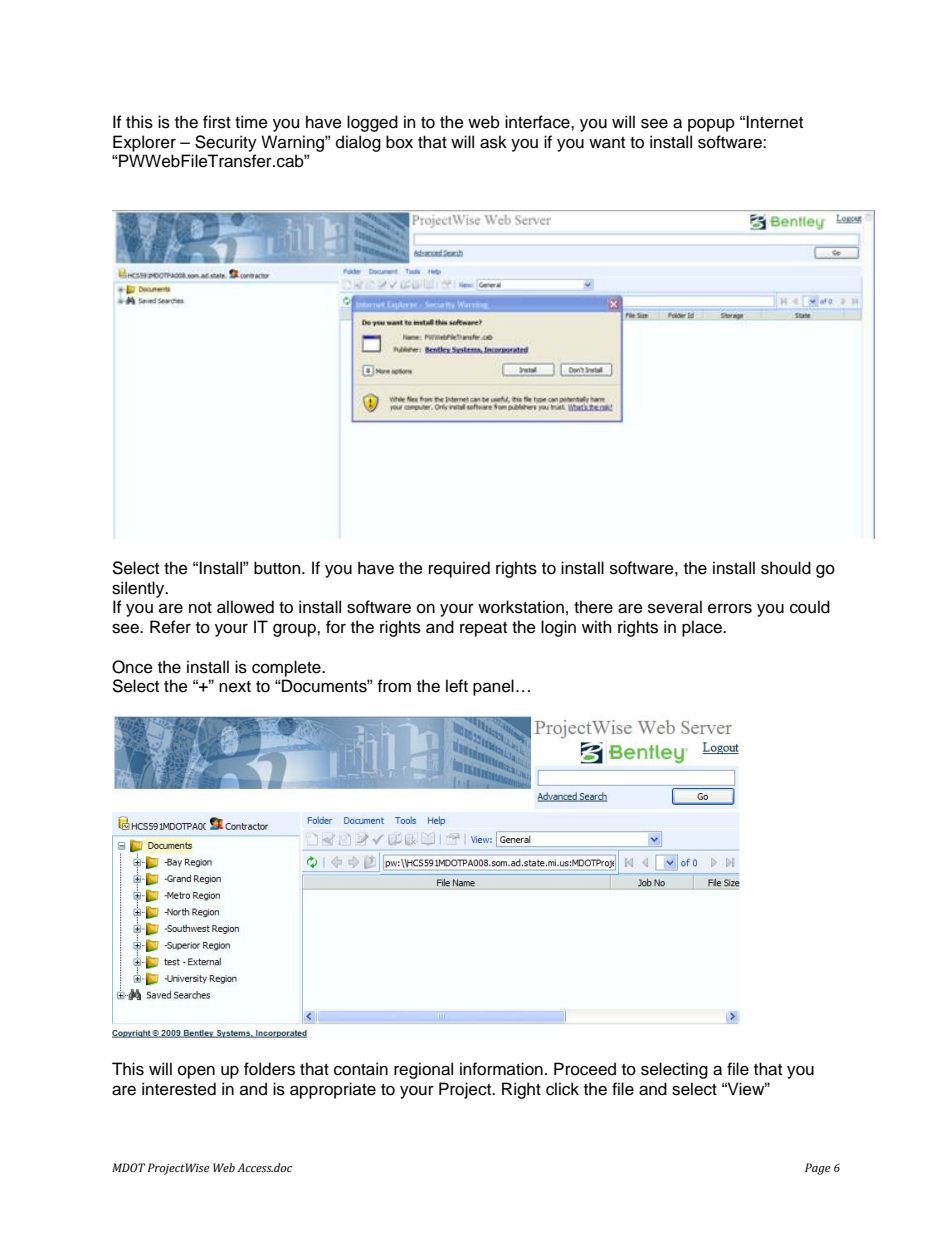 This screenshot has width=952, height=1233. Describe the element at coordinates (459, 569) in the screenshot. I see `required` at that location.
